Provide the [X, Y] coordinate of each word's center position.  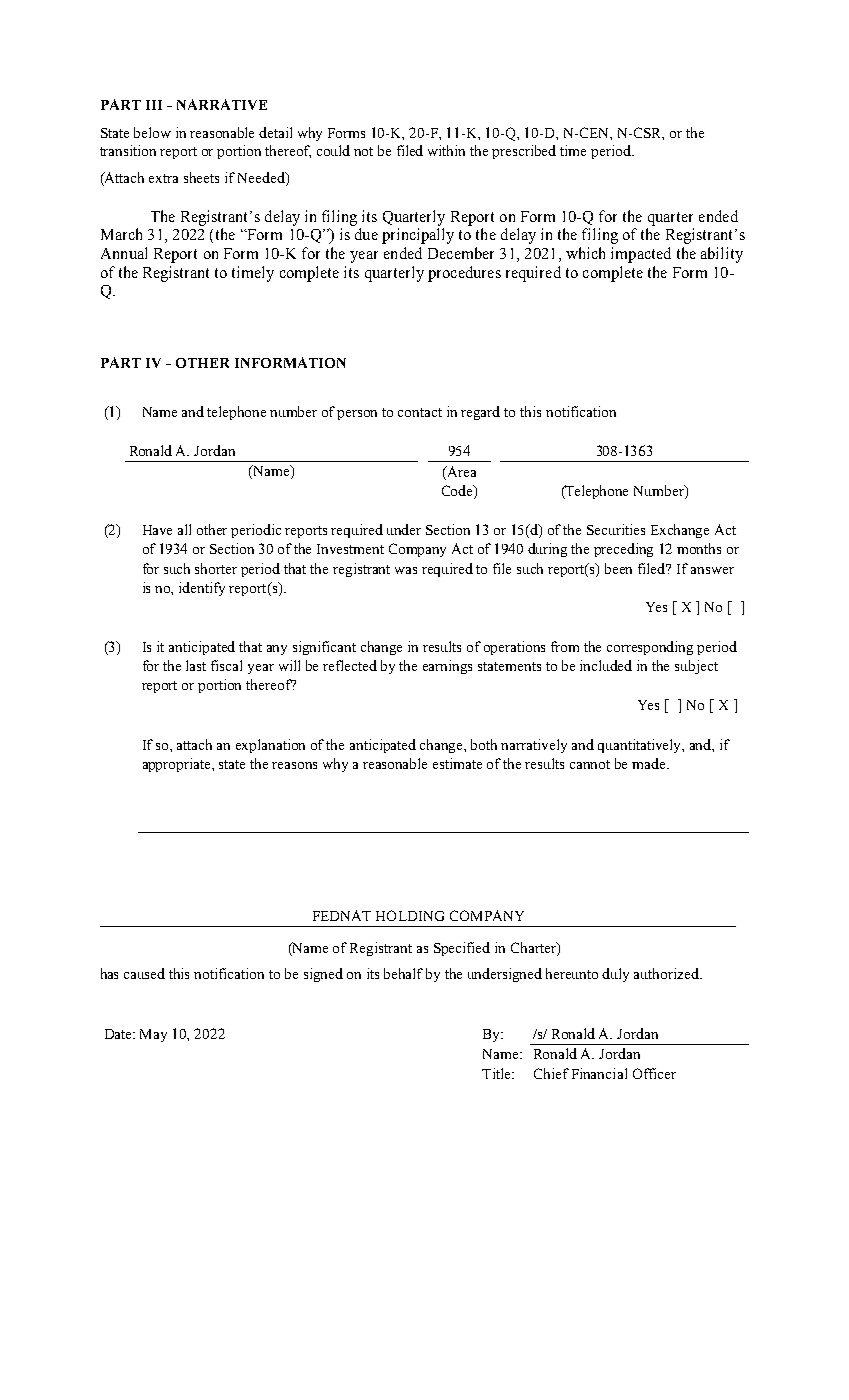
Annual [124, 253]
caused [144, 973]
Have [157, 530]
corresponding [650, 648]
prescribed [524, 152]
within [446, 150]
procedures [464, 274]
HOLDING [410, 915]
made [650, 763]
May [153, 1035]
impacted [641, 255]
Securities [616, 529]
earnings [447, 667]
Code [458, 492]
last [196, 665]
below [152, 132]
